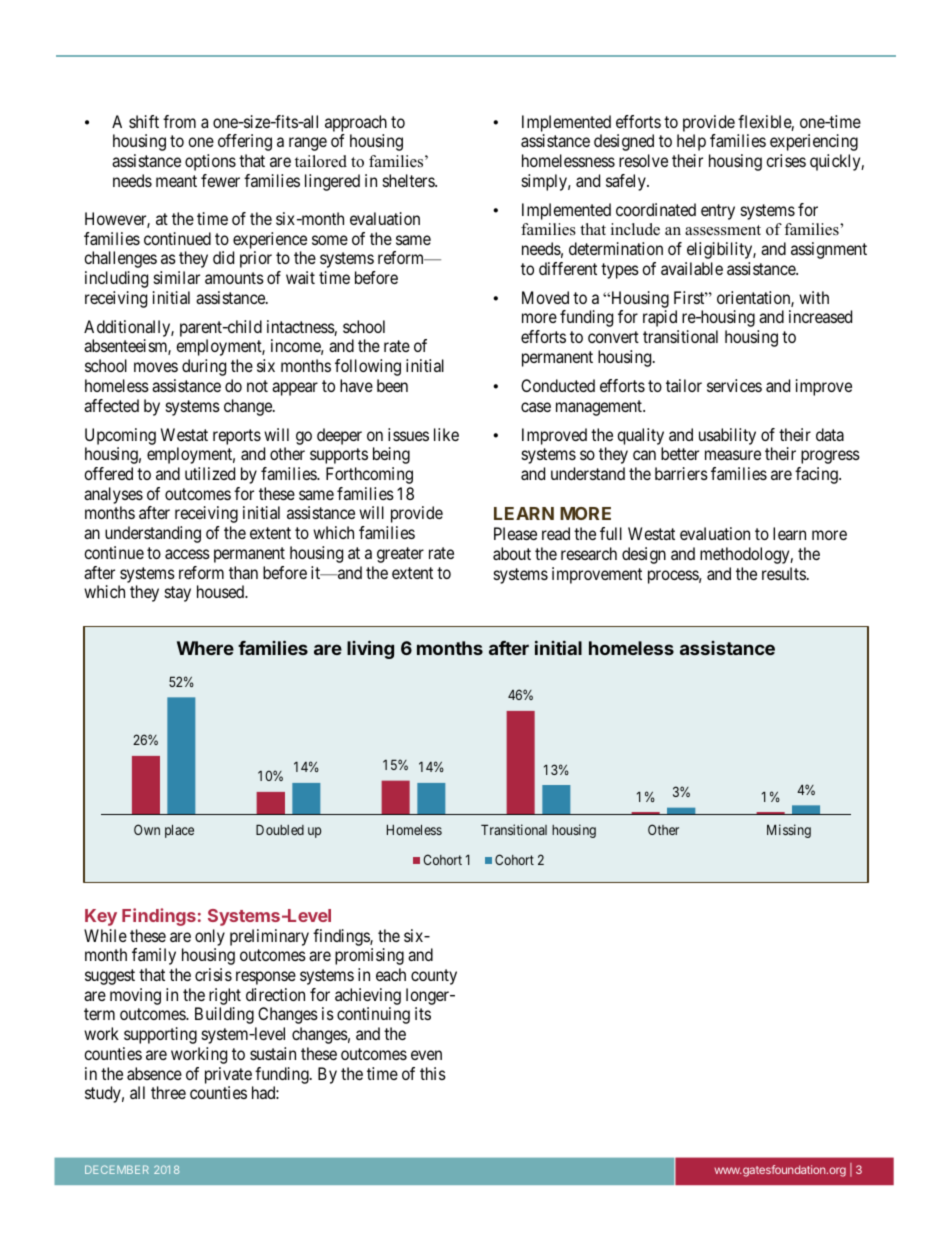 The width and height of the image is (952, 1233). I want to click on Missing, so click(789, 831).
